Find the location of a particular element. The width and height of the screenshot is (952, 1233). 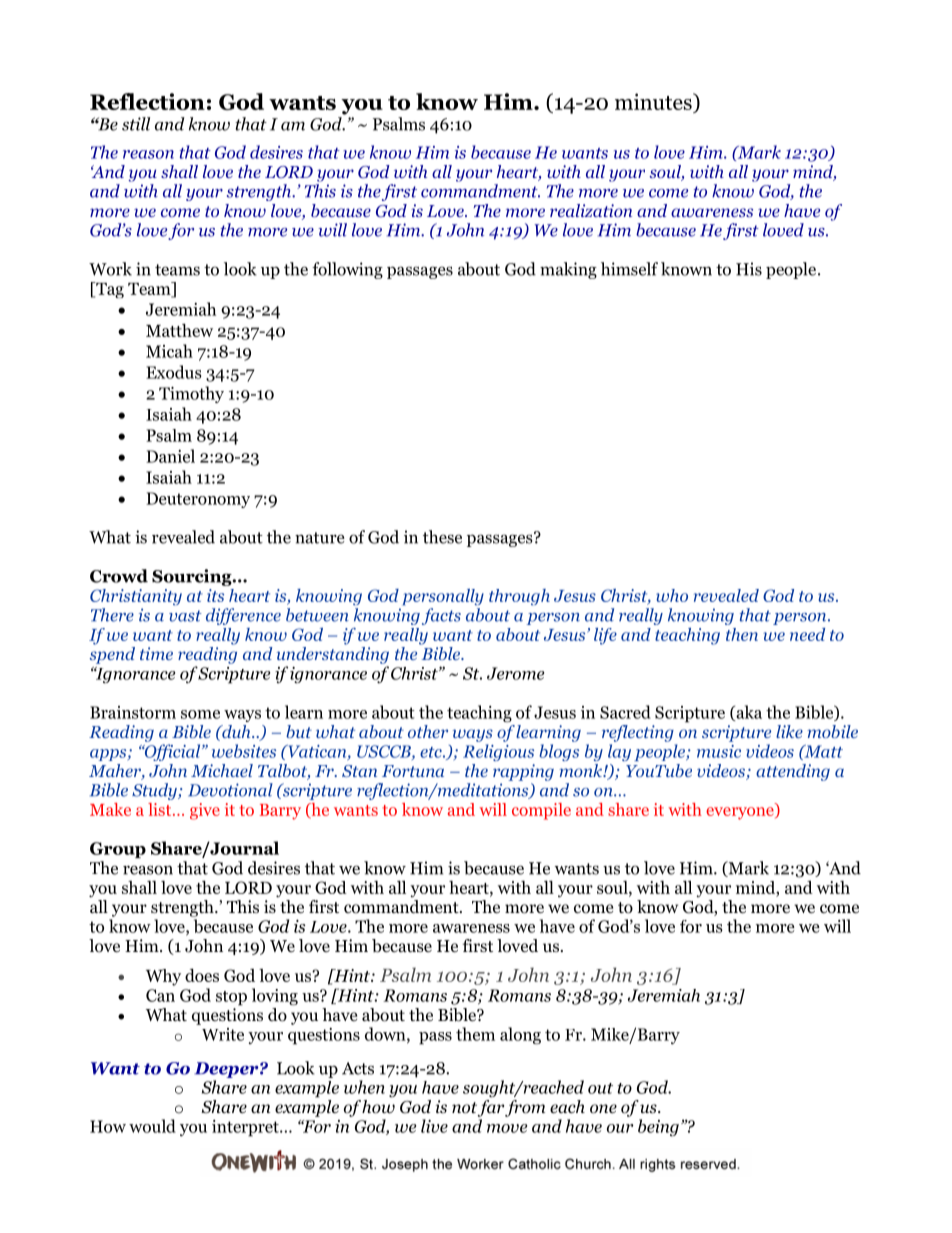

then is located at coordinates (742, 634).
